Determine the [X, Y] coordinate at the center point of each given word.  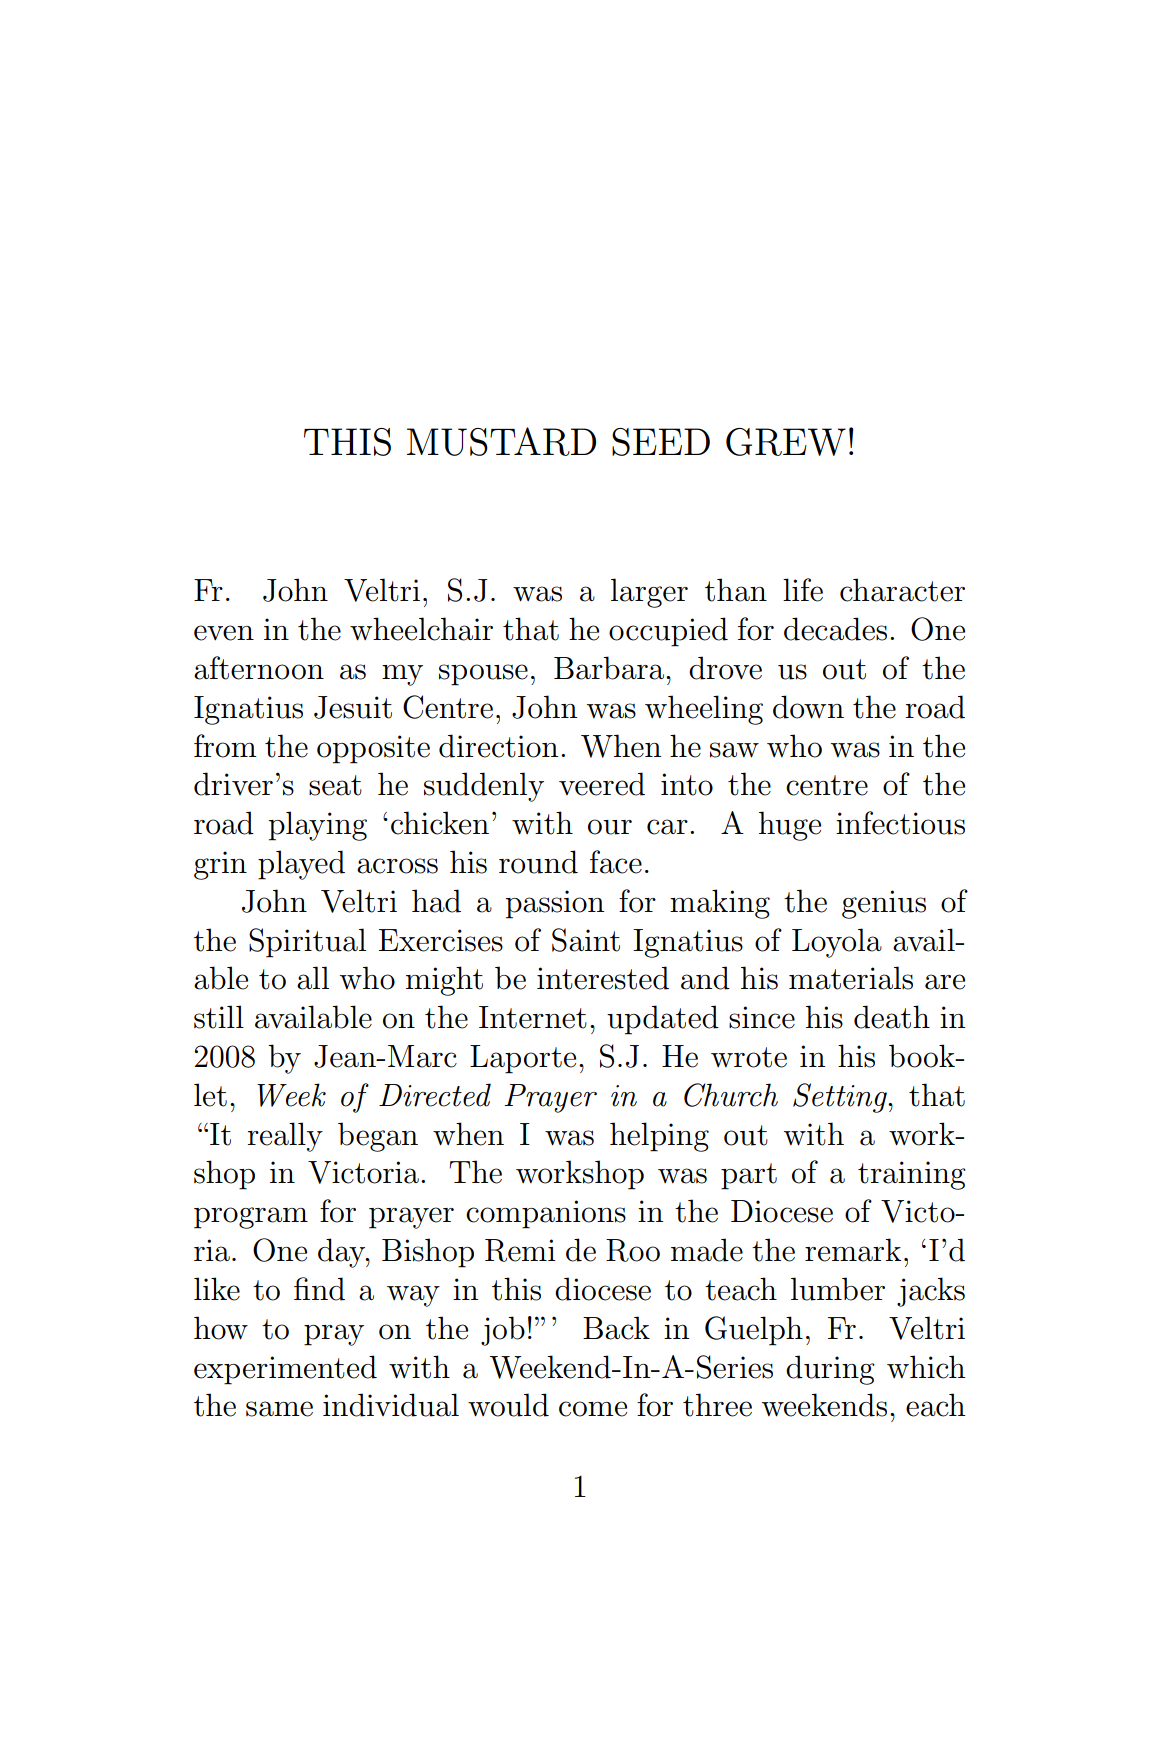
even [224, 633]
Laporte [523, 1059]
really [285, 1137]
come [593, 1409]
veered [602, 784]
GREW [786, 442]
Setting [841, 1098]
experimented [285, 1370]
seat [335, 785]
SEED [661, 442]
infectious [900, 823]
